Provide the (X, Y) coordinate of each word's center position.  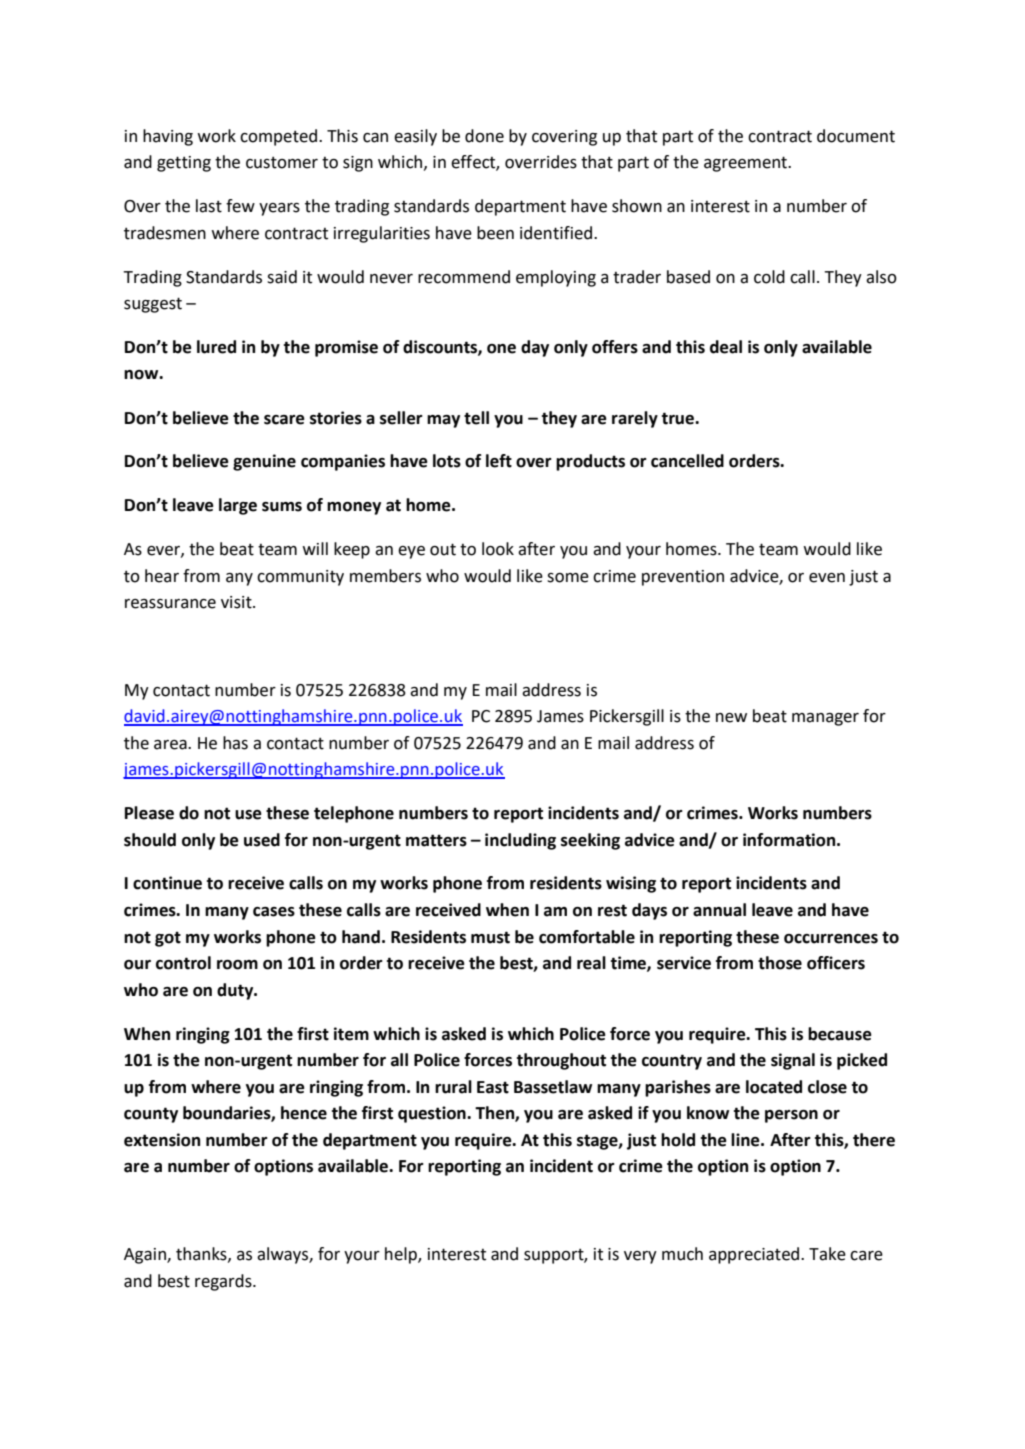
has (235, 743)
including (520, 841)
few (240, 206)
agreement (747, 164)
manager (825, 719)
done (484, 136)
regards (224, 1282)
